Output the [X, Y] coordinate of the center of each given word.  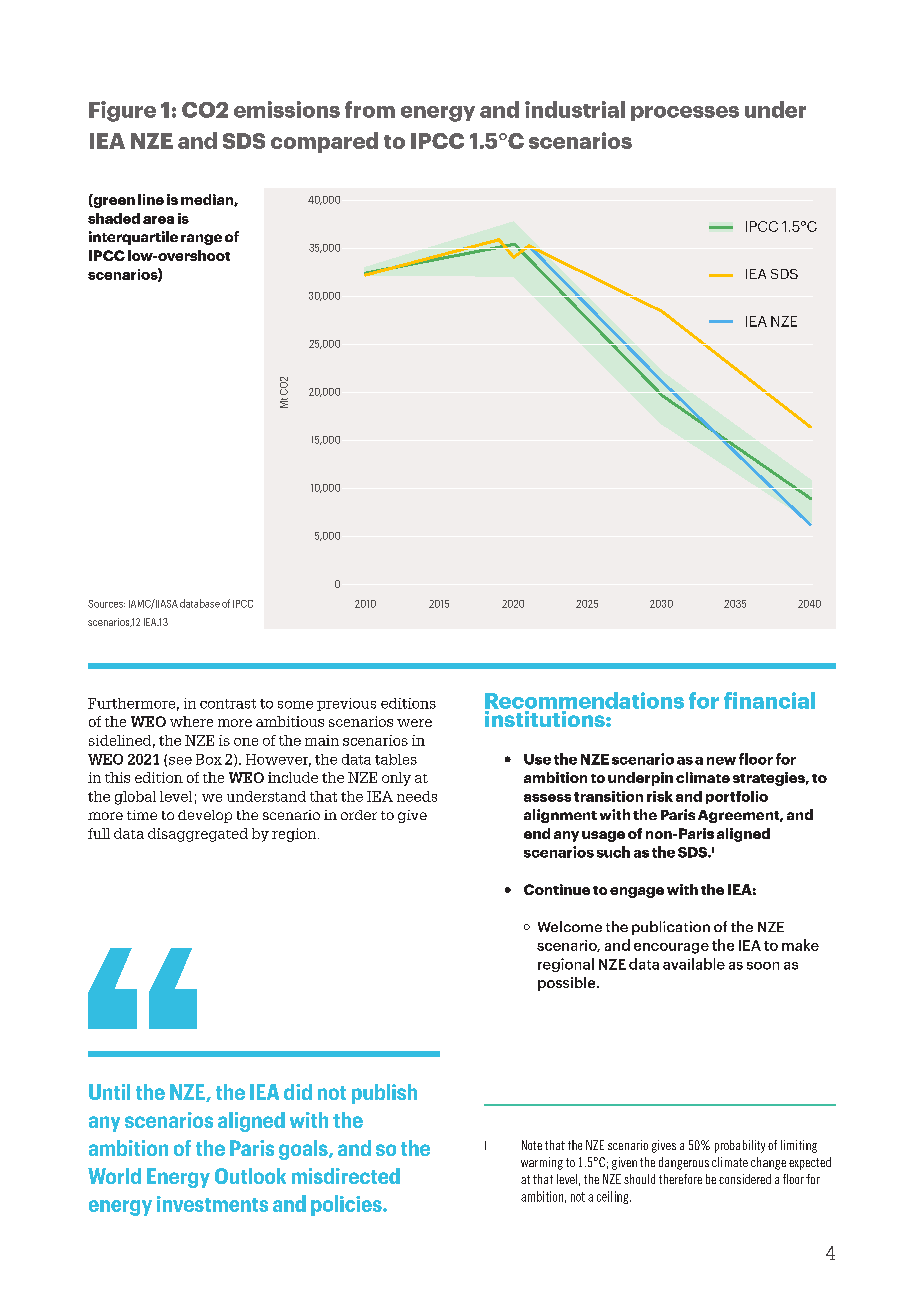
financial [769, 700]
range [201, 239]
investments [212, 1204]
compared [324, 142]
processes [685, 113]
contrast [228, 704]
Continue [557, 889]
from [370, 109]
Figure [122, 111]
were [414, 723]
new [721, 761]
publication [671, 928]
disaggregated [198, 835]
